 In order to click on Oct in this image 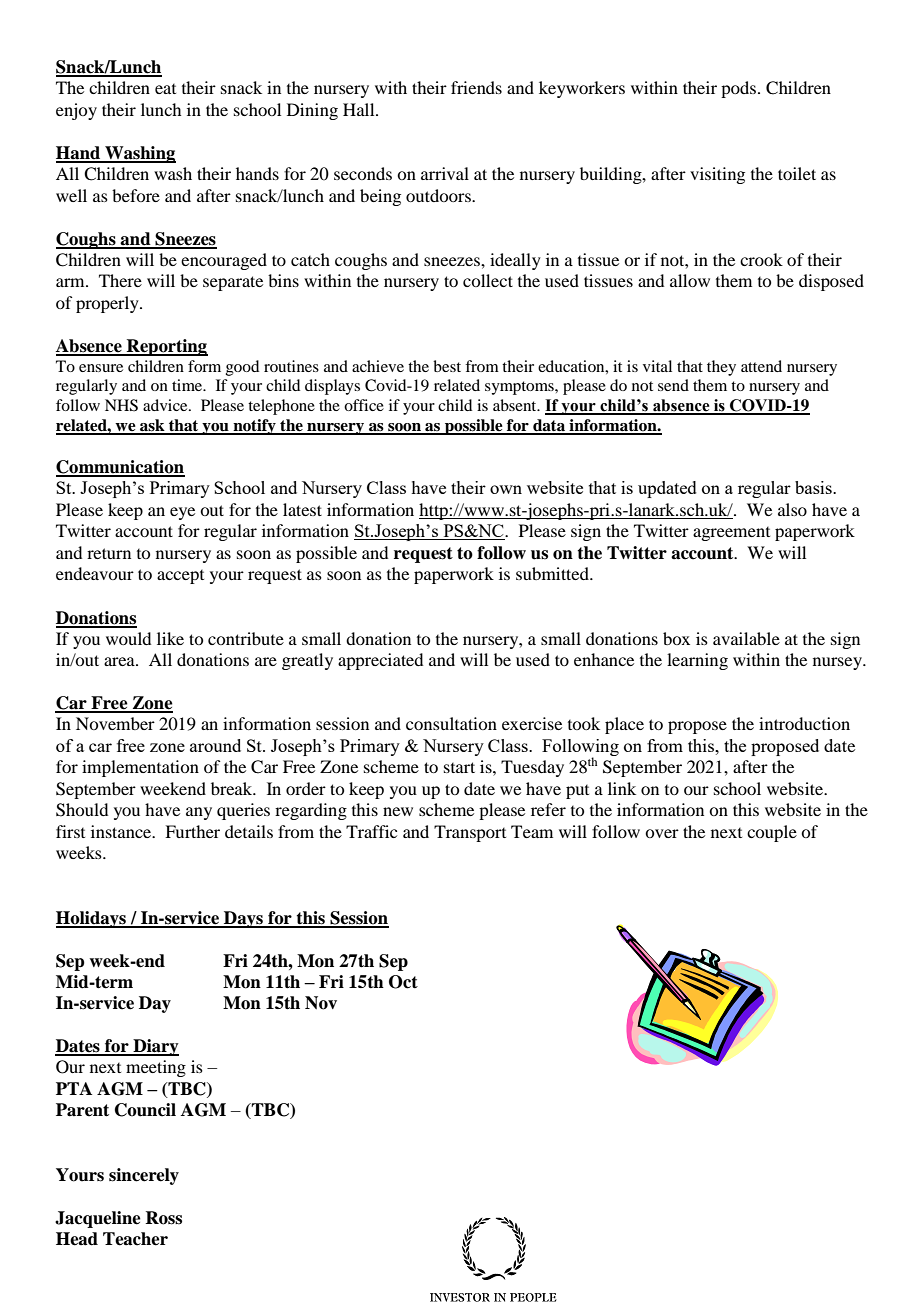, I will do `click(403, 982)`.
